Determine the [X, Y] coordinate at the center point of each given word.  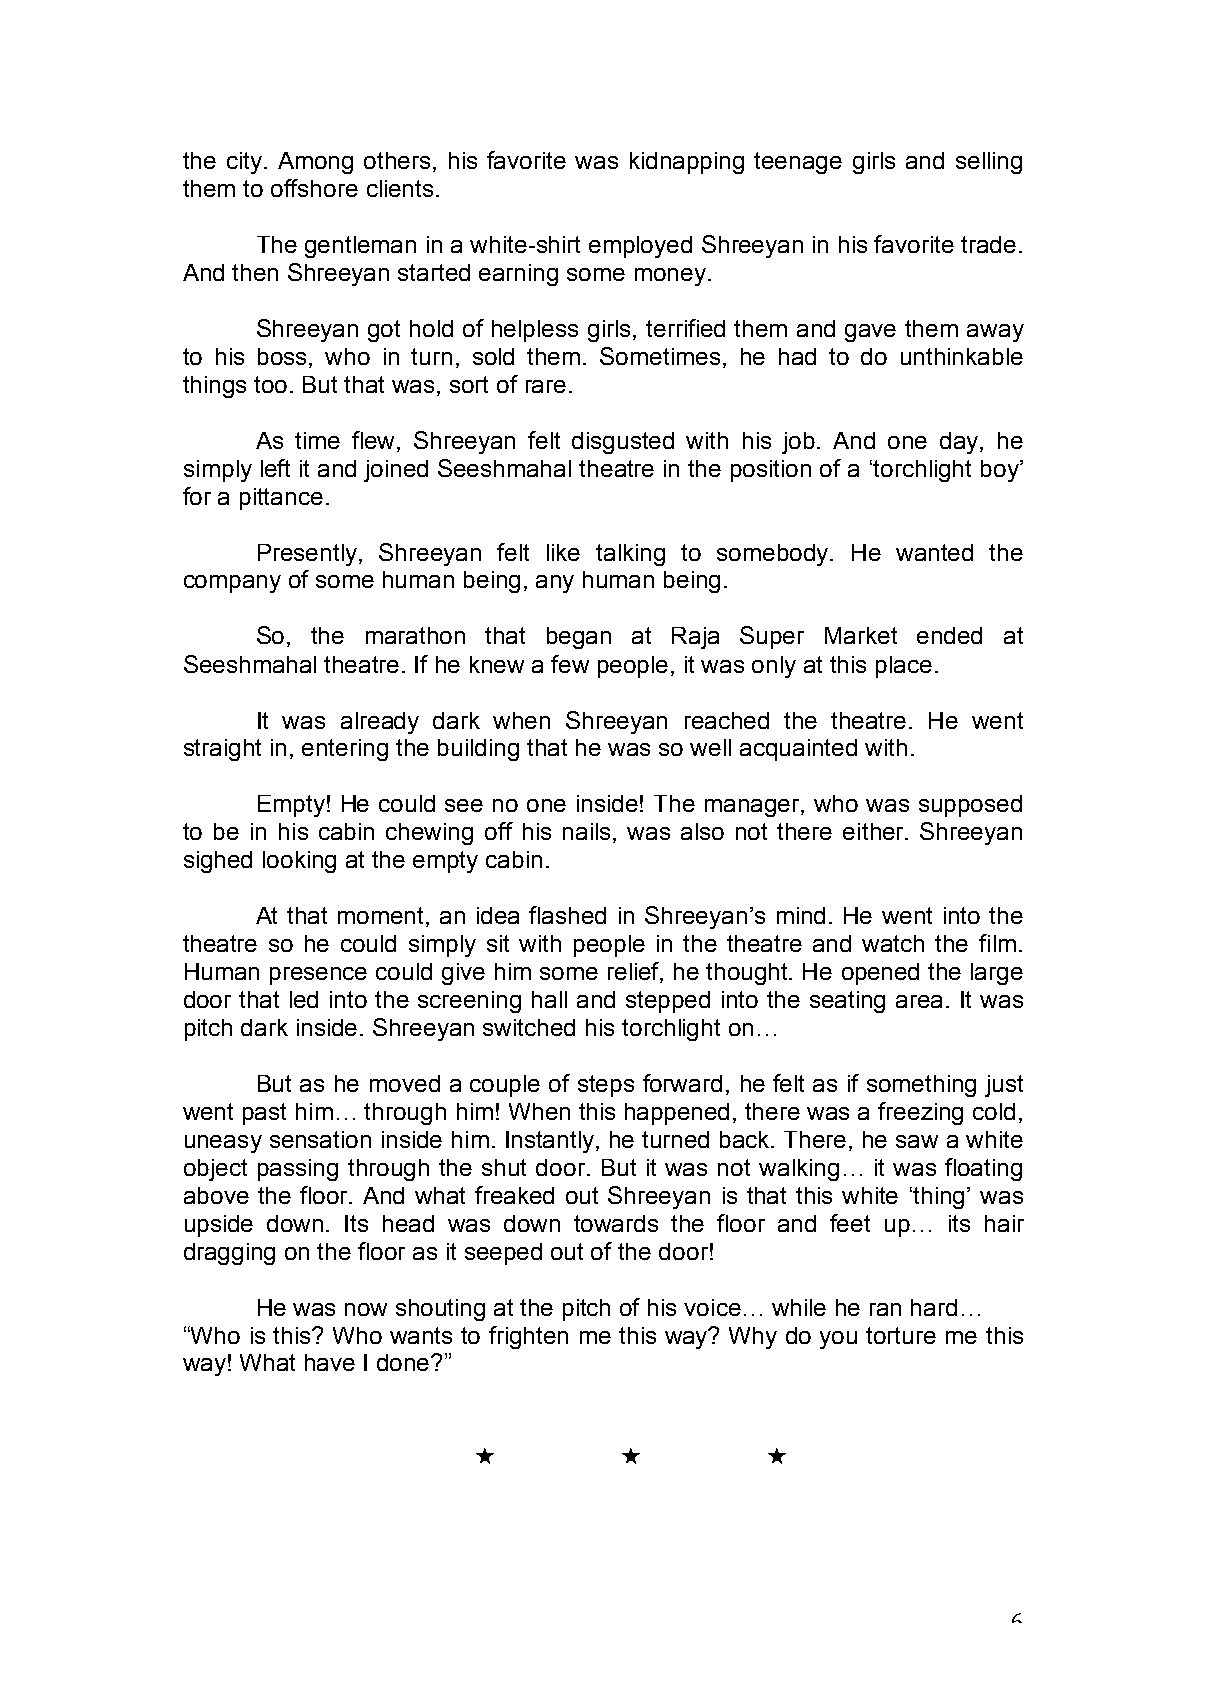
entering [345, 750]
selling [989, 163]
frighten [528, 1337]
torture [901, 1335]
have [330, 1362]
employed [640, 247]
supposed [970, 806]
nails [586, 831]
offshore [314, 188]
